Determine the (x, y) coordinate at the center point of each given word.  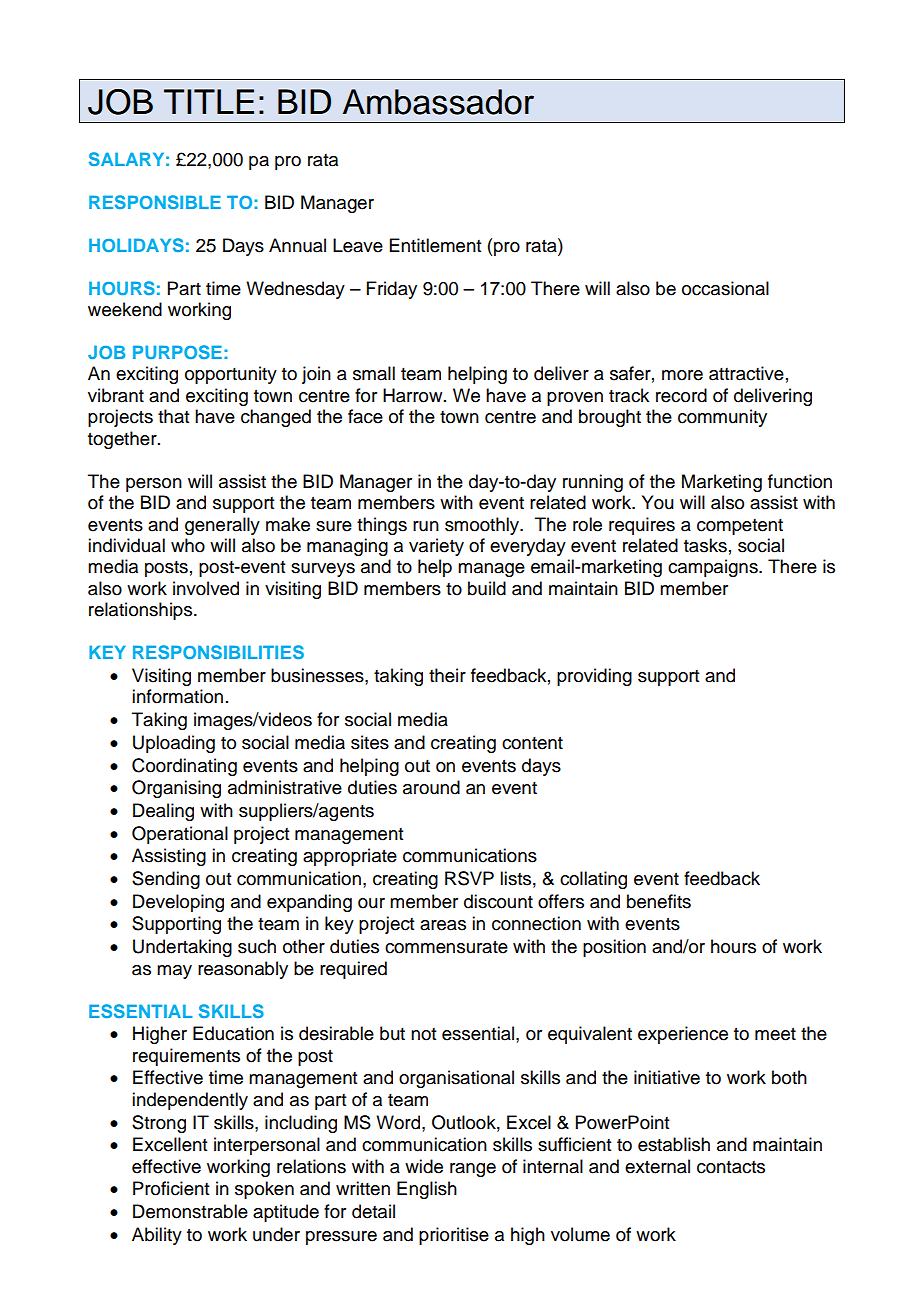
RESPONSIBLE (155, 202)
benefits (659, 901)
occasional (725, 288)
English (427, 1190)
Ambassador (438, 102)
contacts (731, 1167)
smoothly (483, 526)
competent (740, 527)
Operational (180, 835)
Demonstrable (190, 1211)
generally (222, 526)
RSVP (469, 878)
